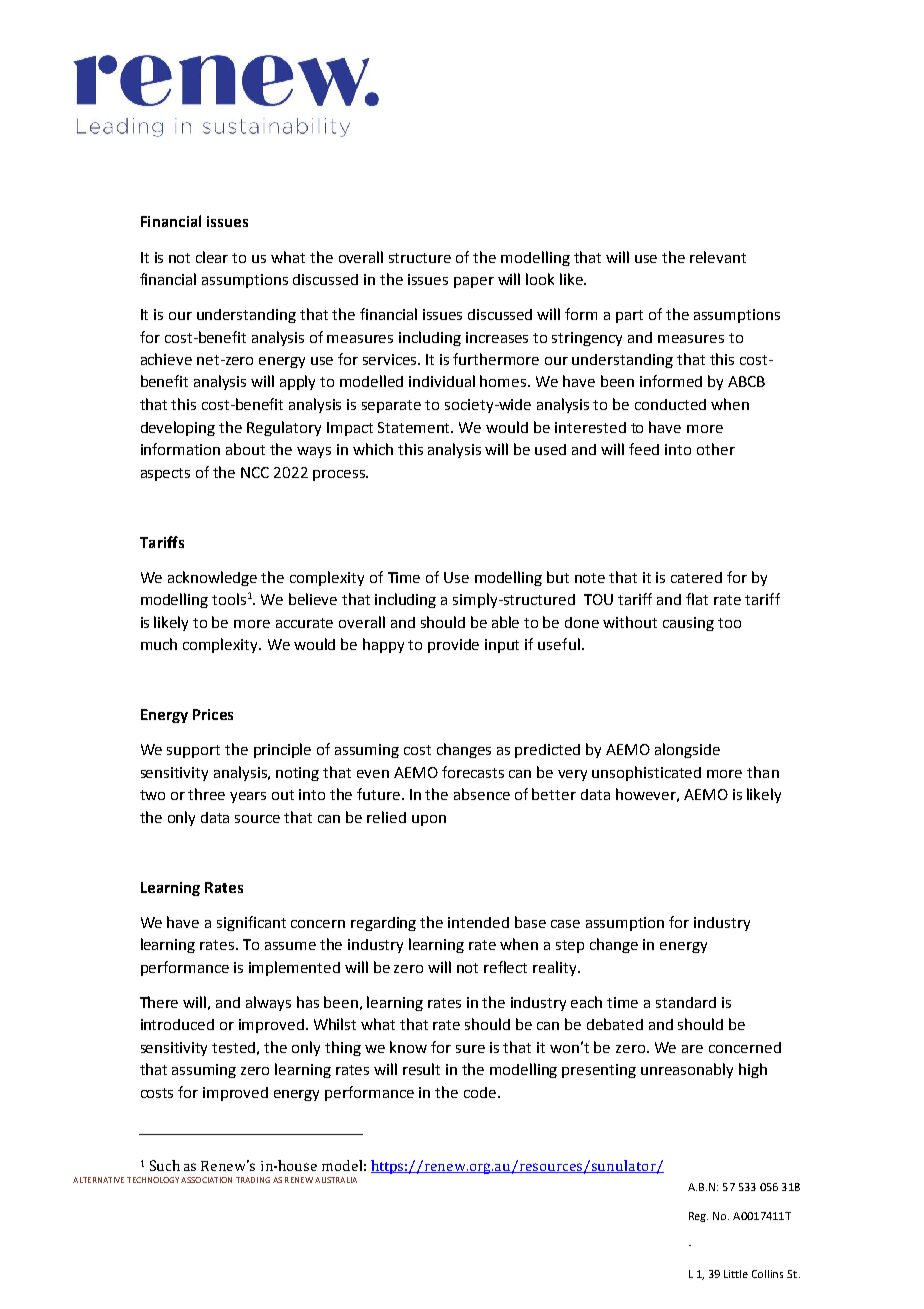 This document has width=924, height=1309. What do you see at coordinates (696, 577) in the document?
I see `catered` at bounding box center [696, 577].
